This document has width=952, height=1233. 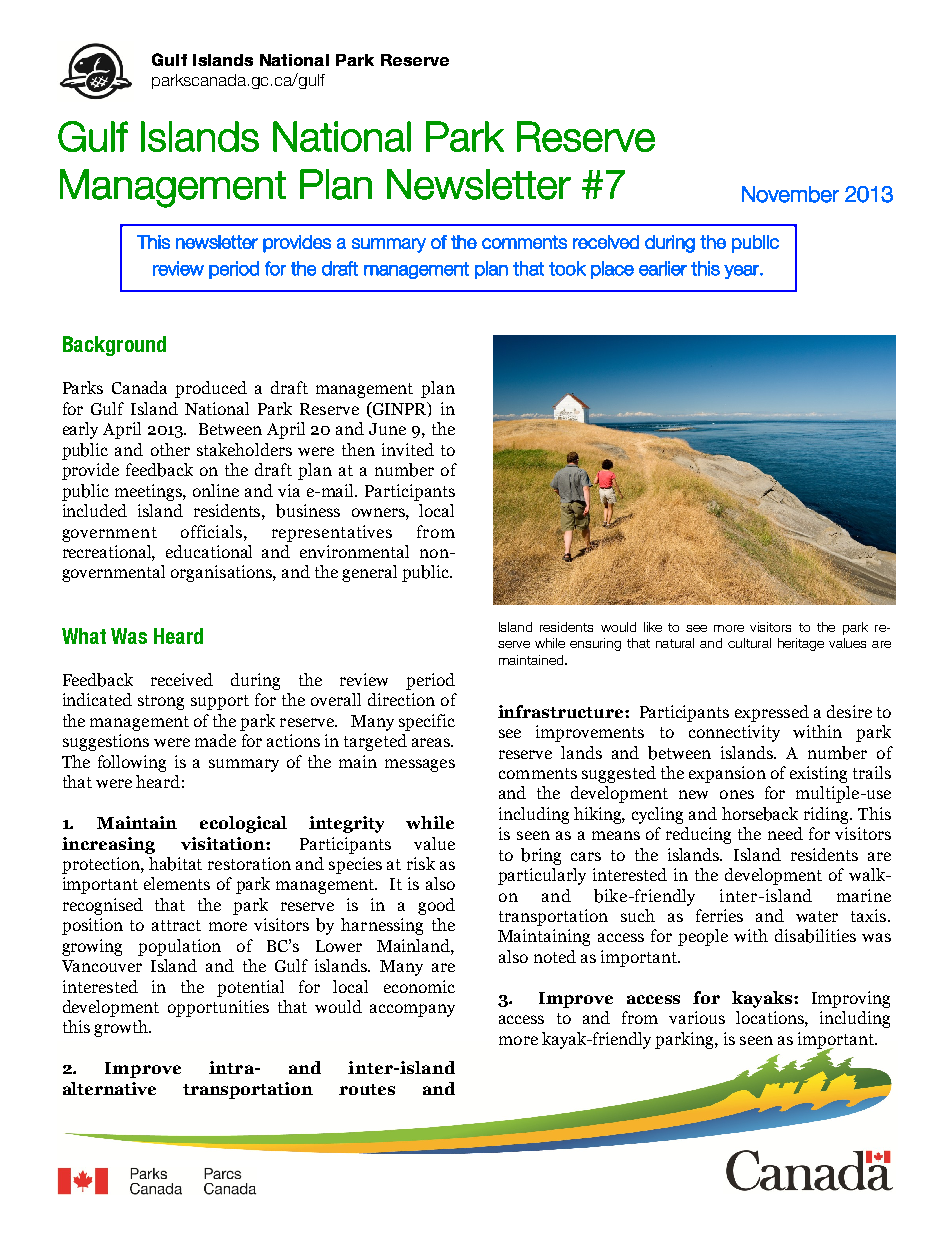 I want to click on invited, so click(x=408, y=449).
